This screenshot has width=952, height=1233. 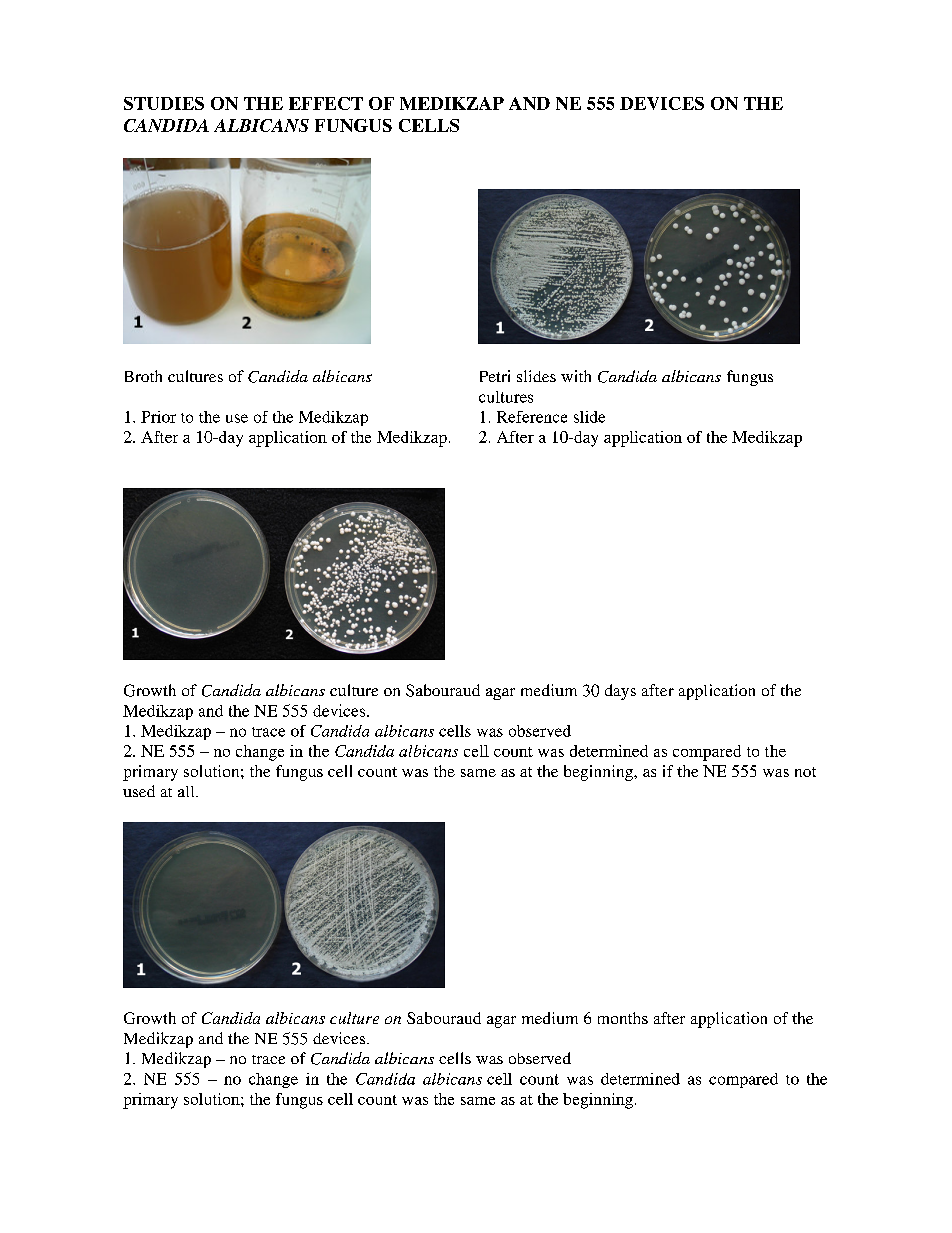 What do you see at coordinates (805, 772) in the screenshot?
I see `not` at bounding box center [805, 772].
